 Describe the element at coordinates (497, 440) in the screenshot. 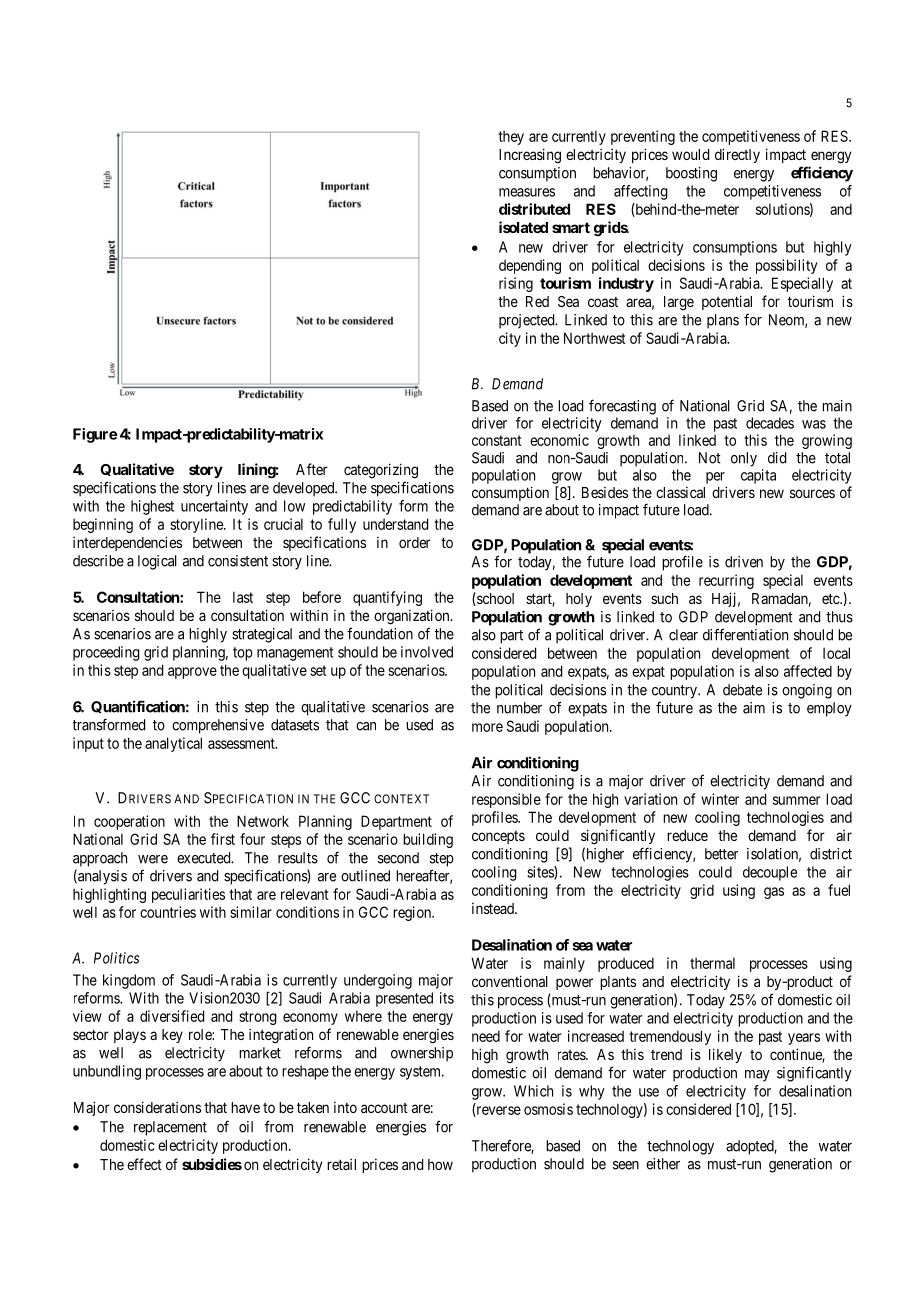

I see `constant` at that location.
